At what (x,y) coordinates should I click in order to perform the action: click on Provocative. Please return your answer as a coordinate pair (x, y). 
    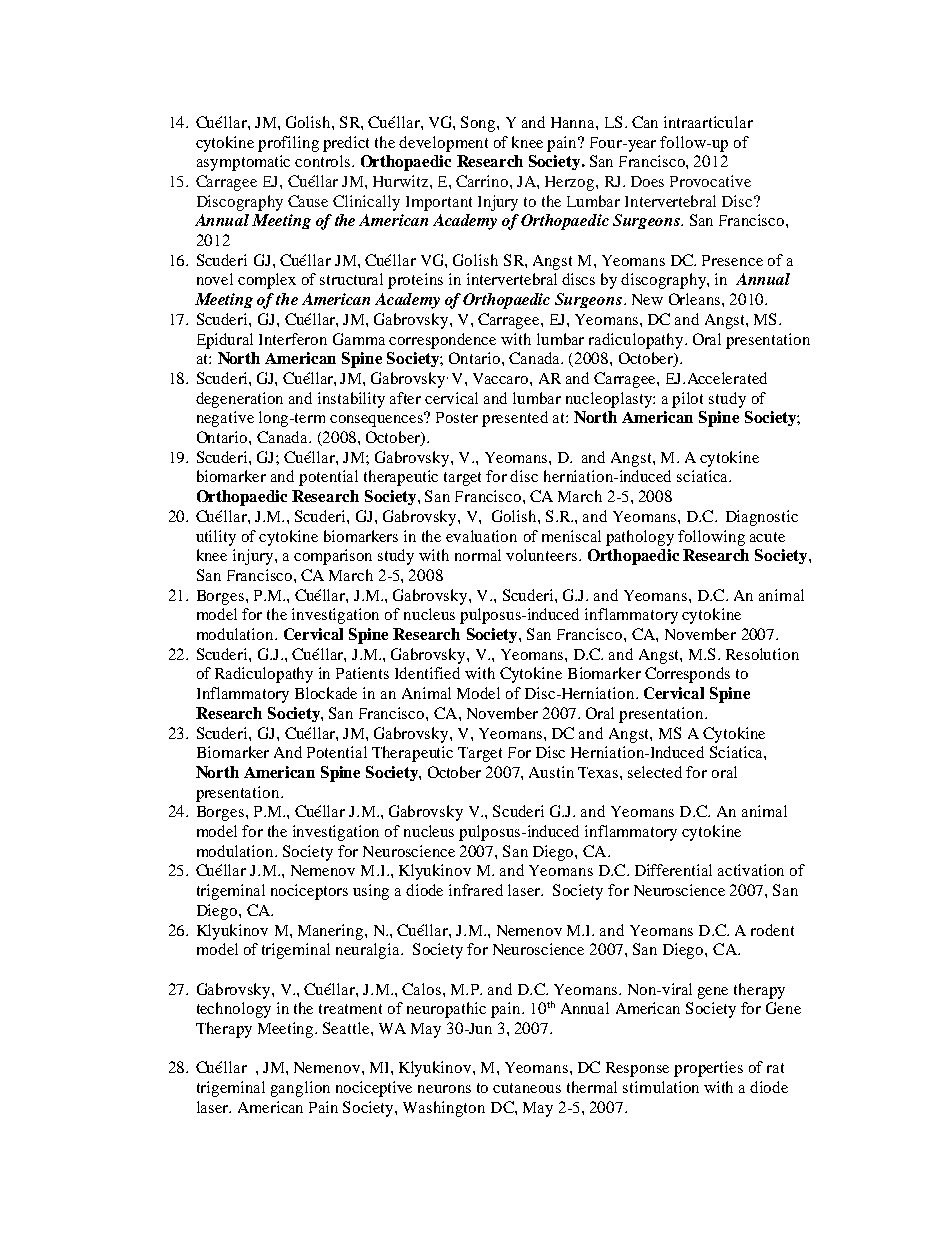
    Looking at the image, I should click on (710, 181).
